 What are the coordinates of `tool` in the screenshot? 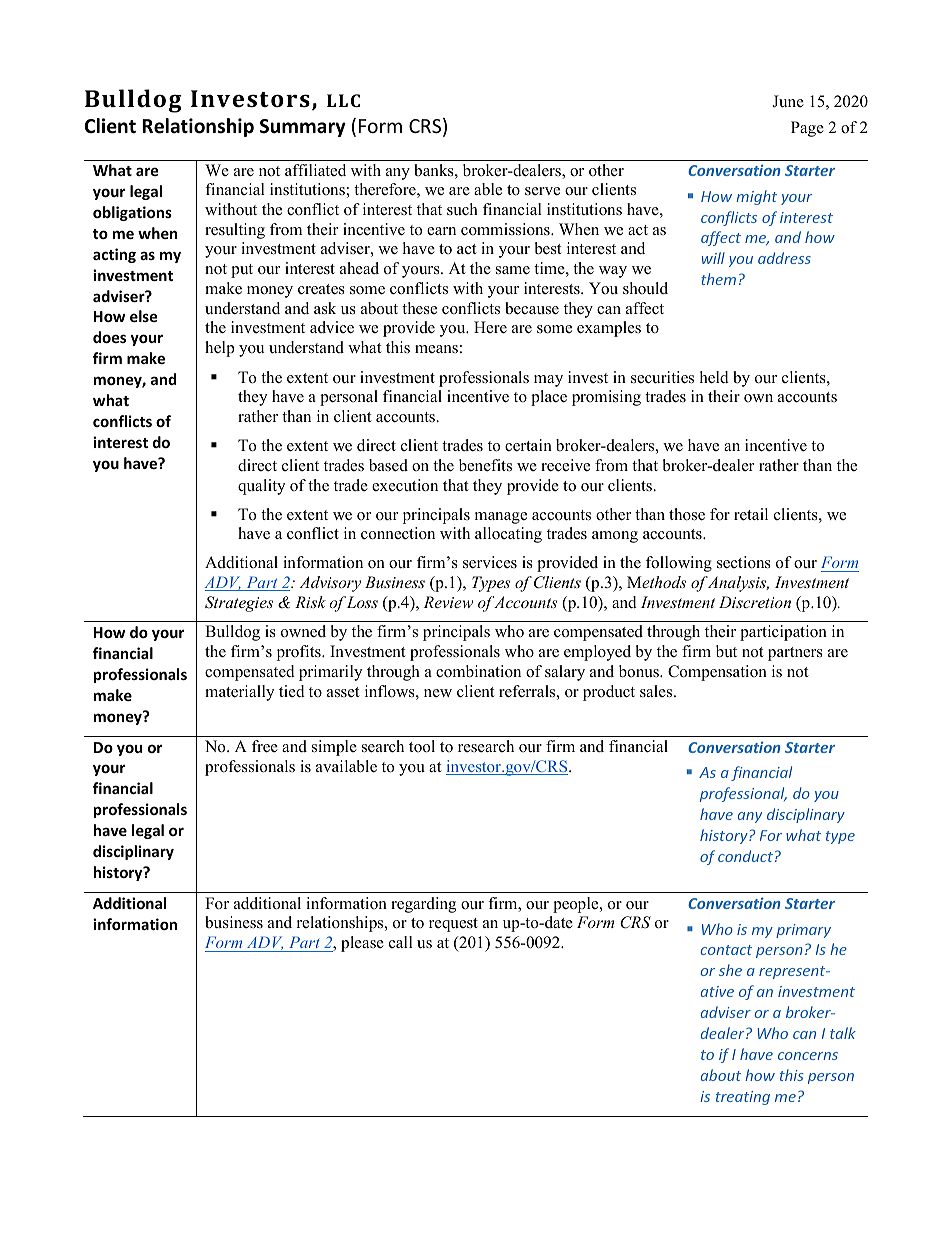 It's located at (422, 746).
